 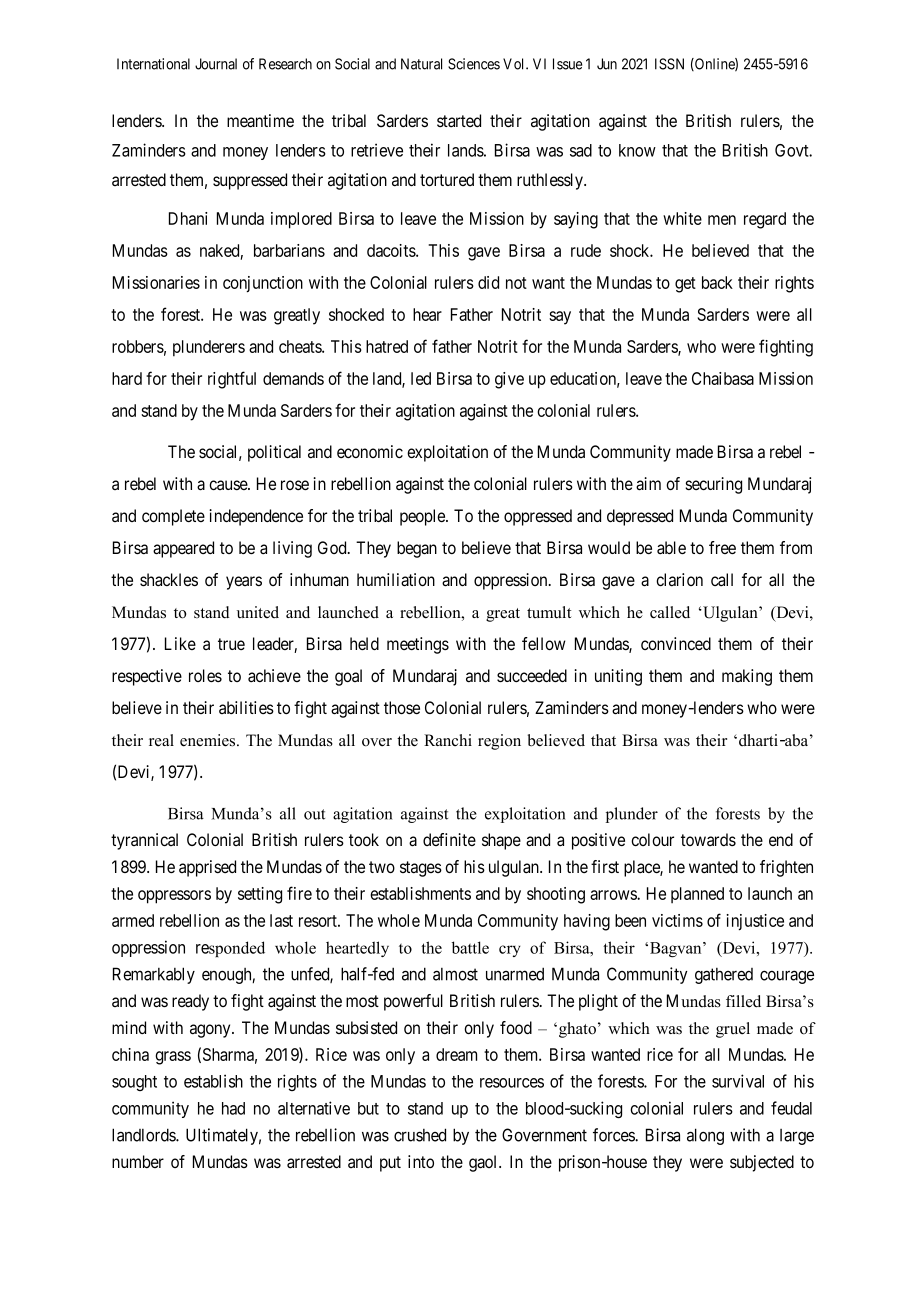 What do you see at coordinates (676, 643) in the screenshot?
I see `convinced` at bounding box center [676, 643].
